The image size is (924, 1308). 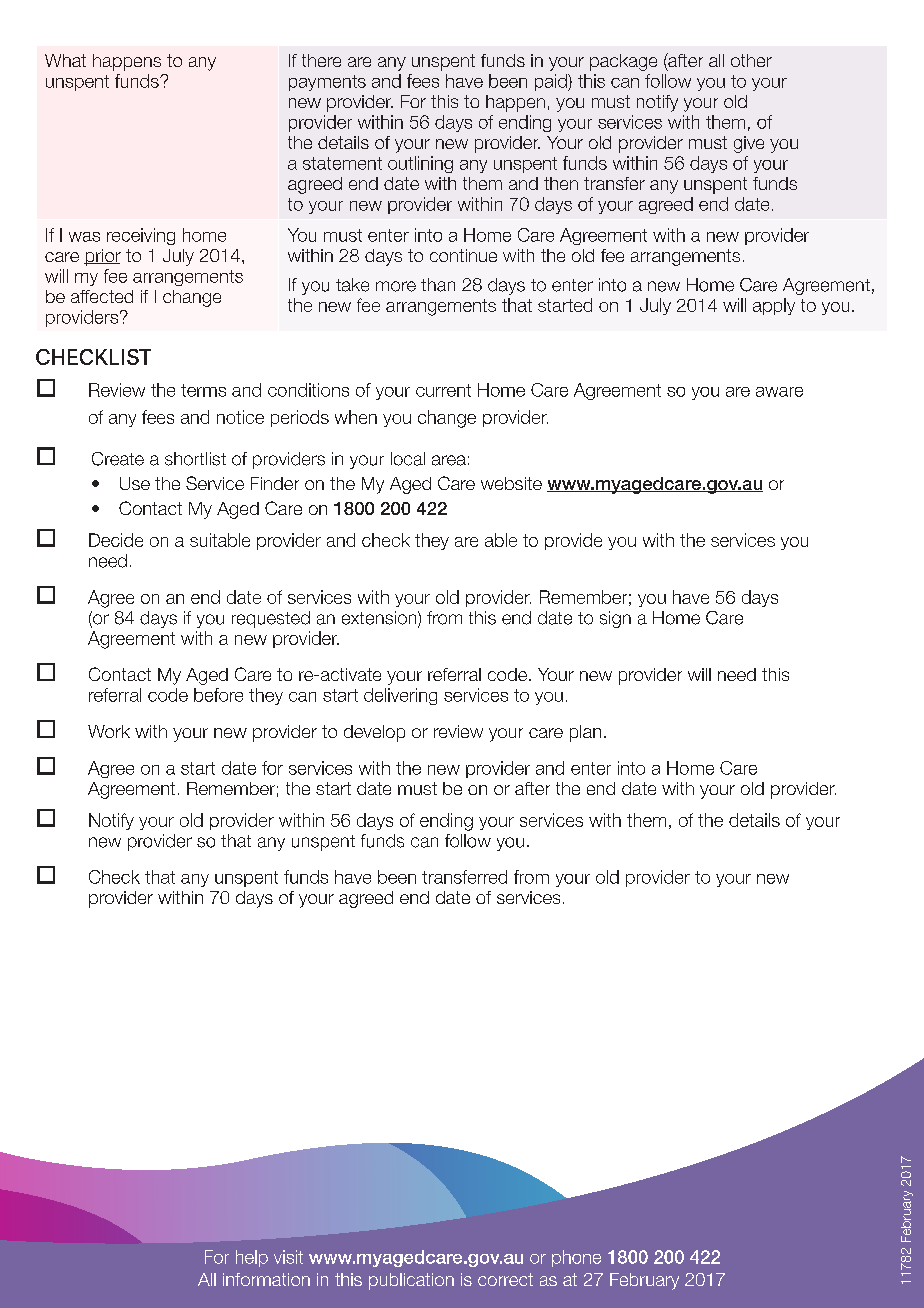 What do you see at coordinates (400, 696) in the screenshot?
I see `delivering` at bounding box center [400, 696].
